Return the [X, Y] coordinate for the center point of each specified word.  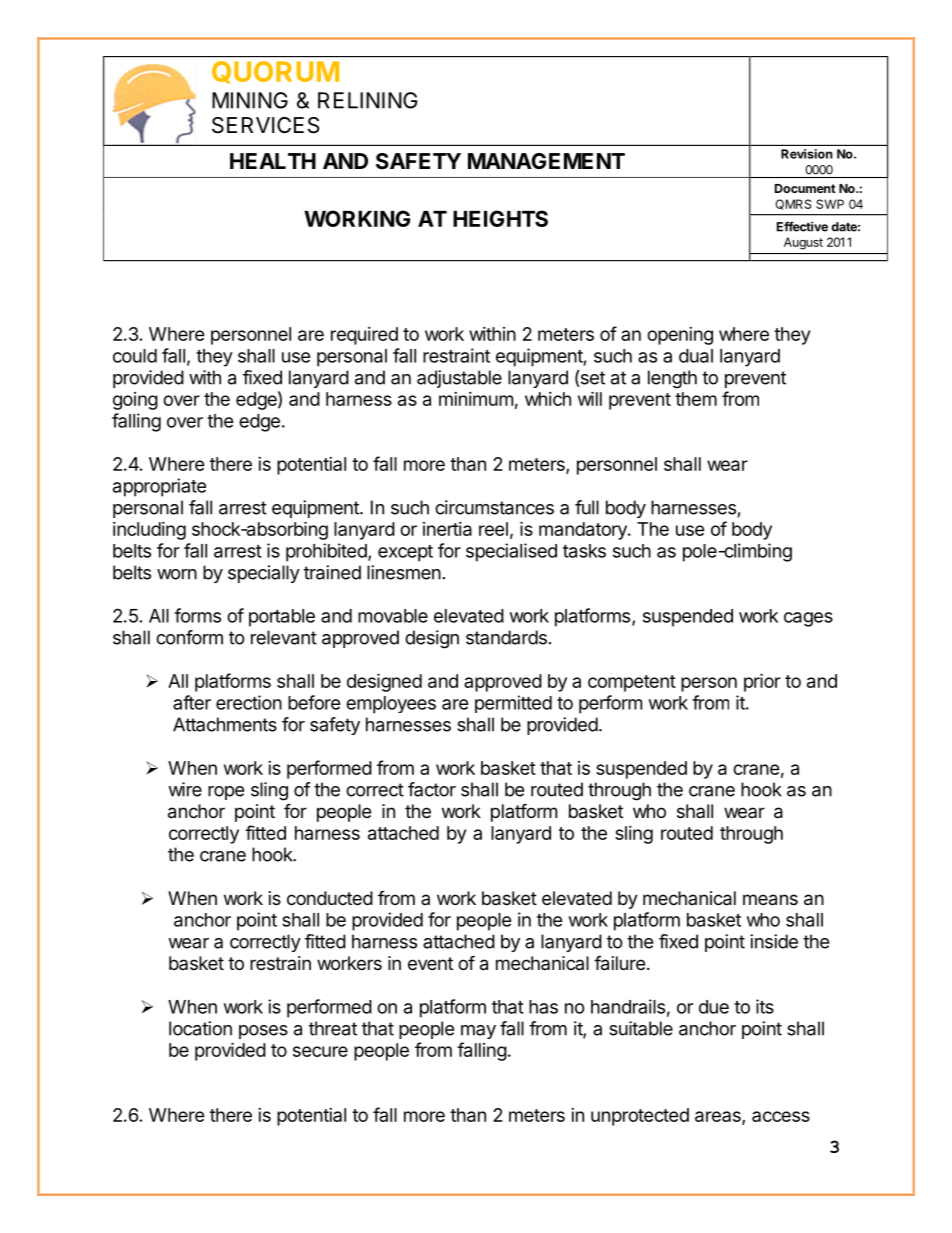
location [200, 1028]
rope [226, 793]
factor [432, 789]
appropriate [159, 487]
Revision [807, 154]
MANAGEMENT [546, 161]
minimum [476, 399]
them [696, 399]
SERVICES [266, 125]
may [478, 1032]
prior [762, 682]
